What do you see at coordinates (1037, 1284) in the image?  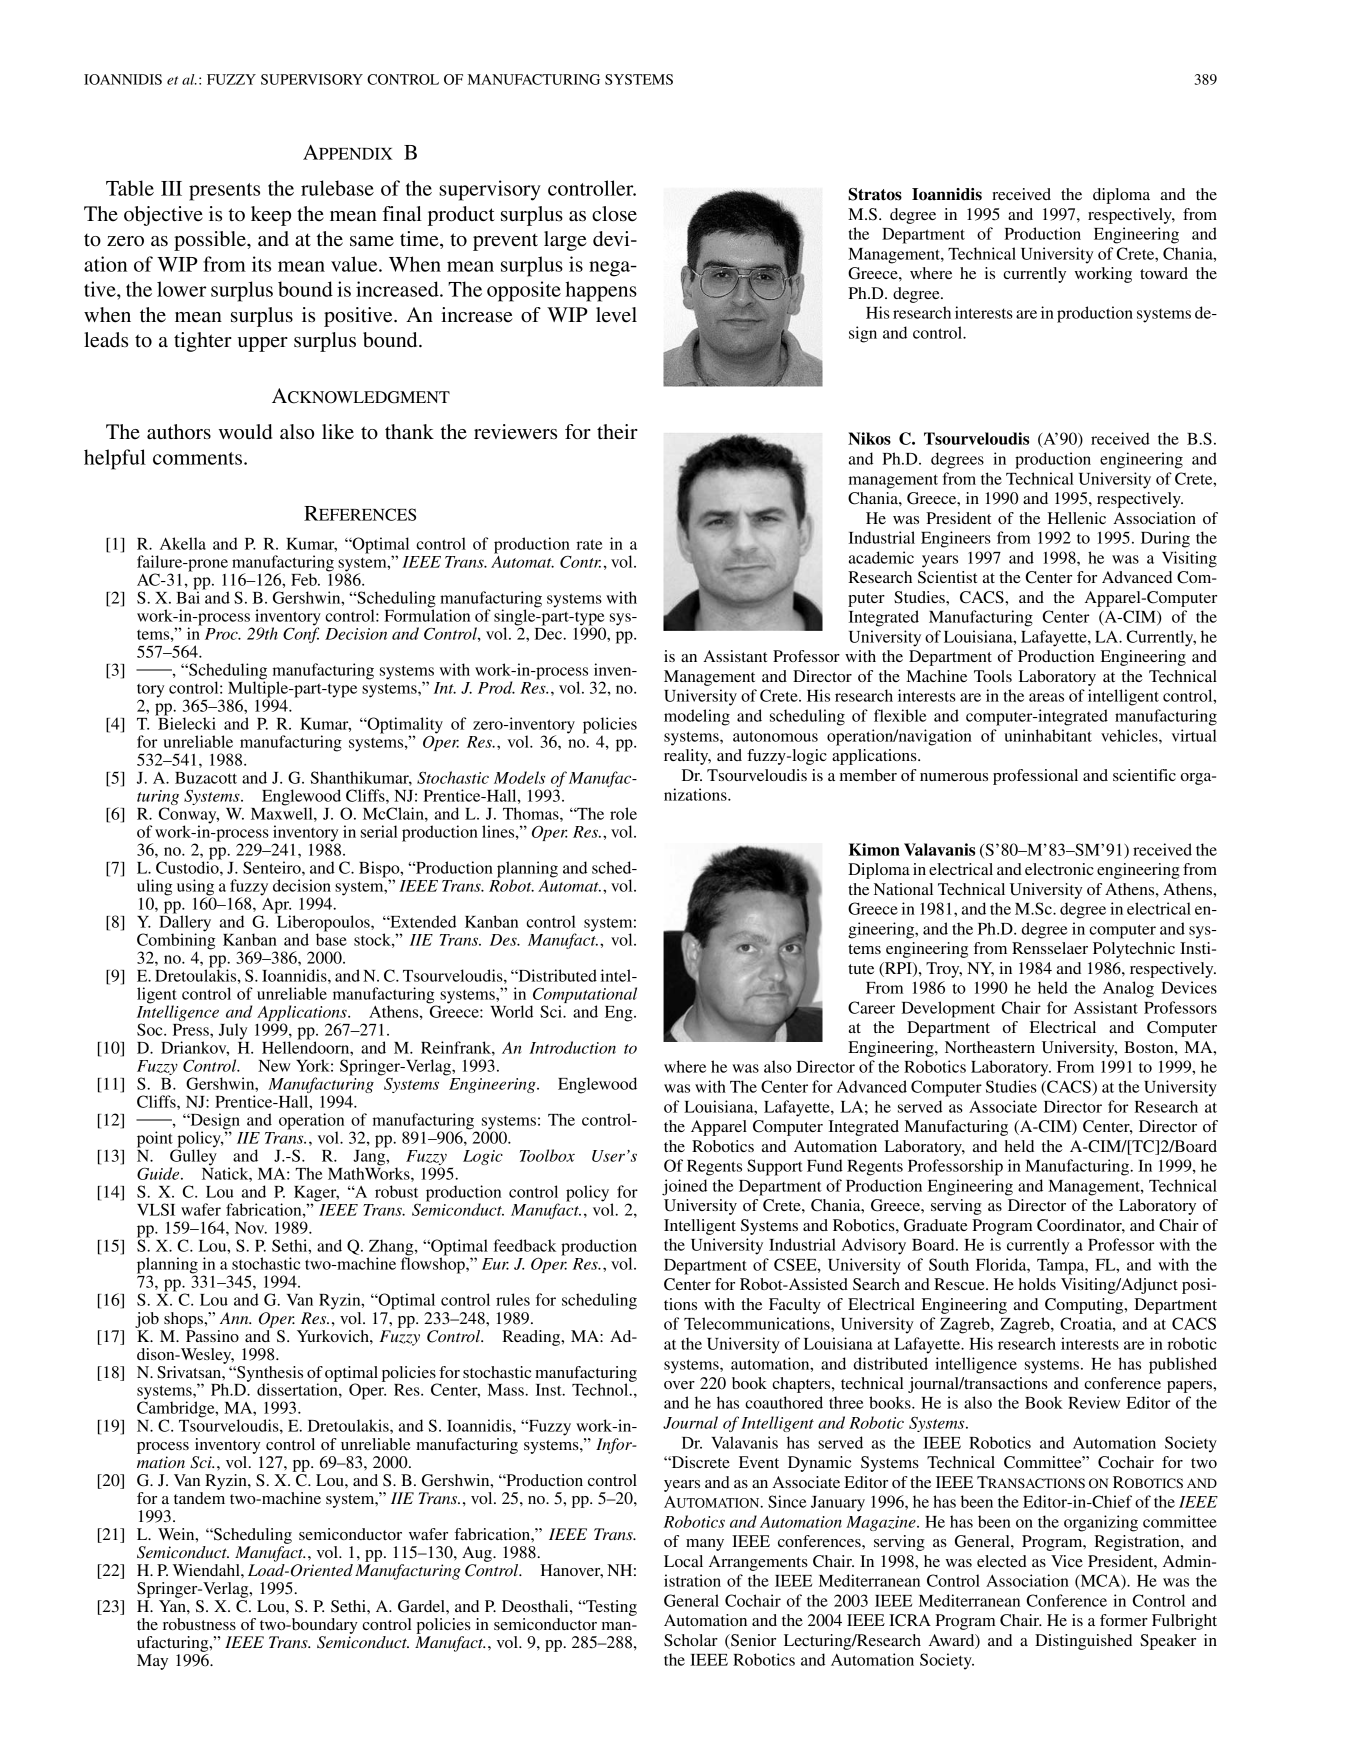 I see `holds` at bounding box center [1037, 1284].
